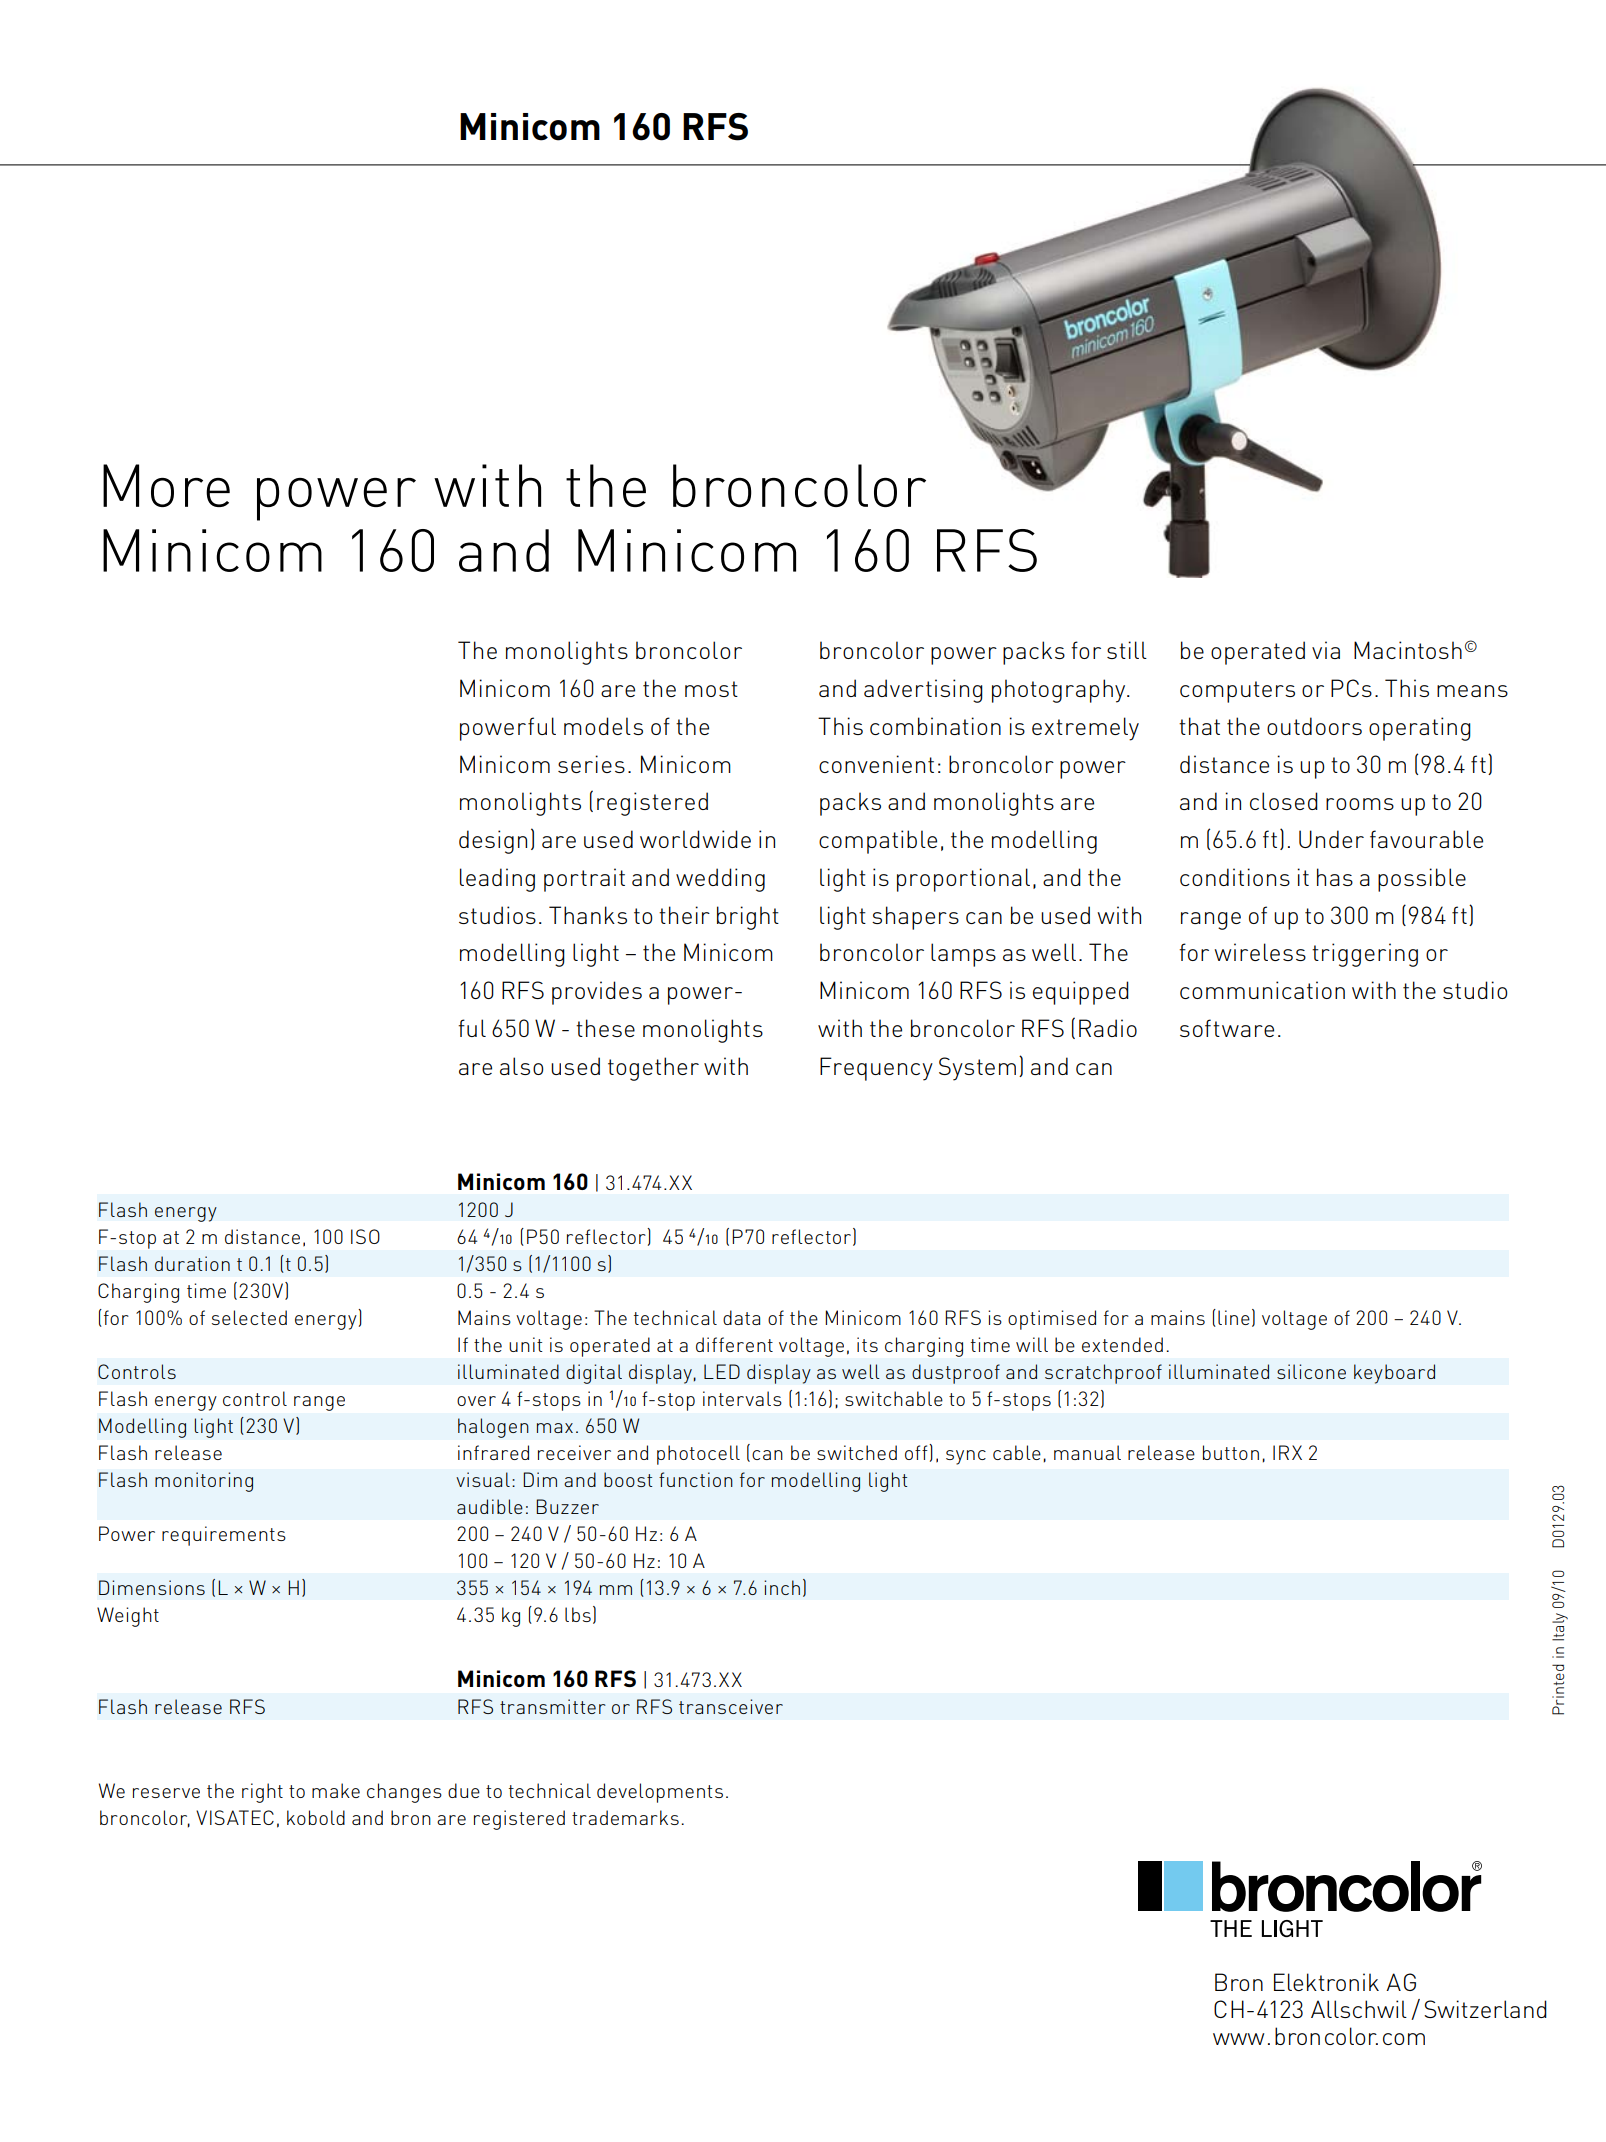 This page has height=2142, width=1606. I want to click on inch, so click(782, 1587).
